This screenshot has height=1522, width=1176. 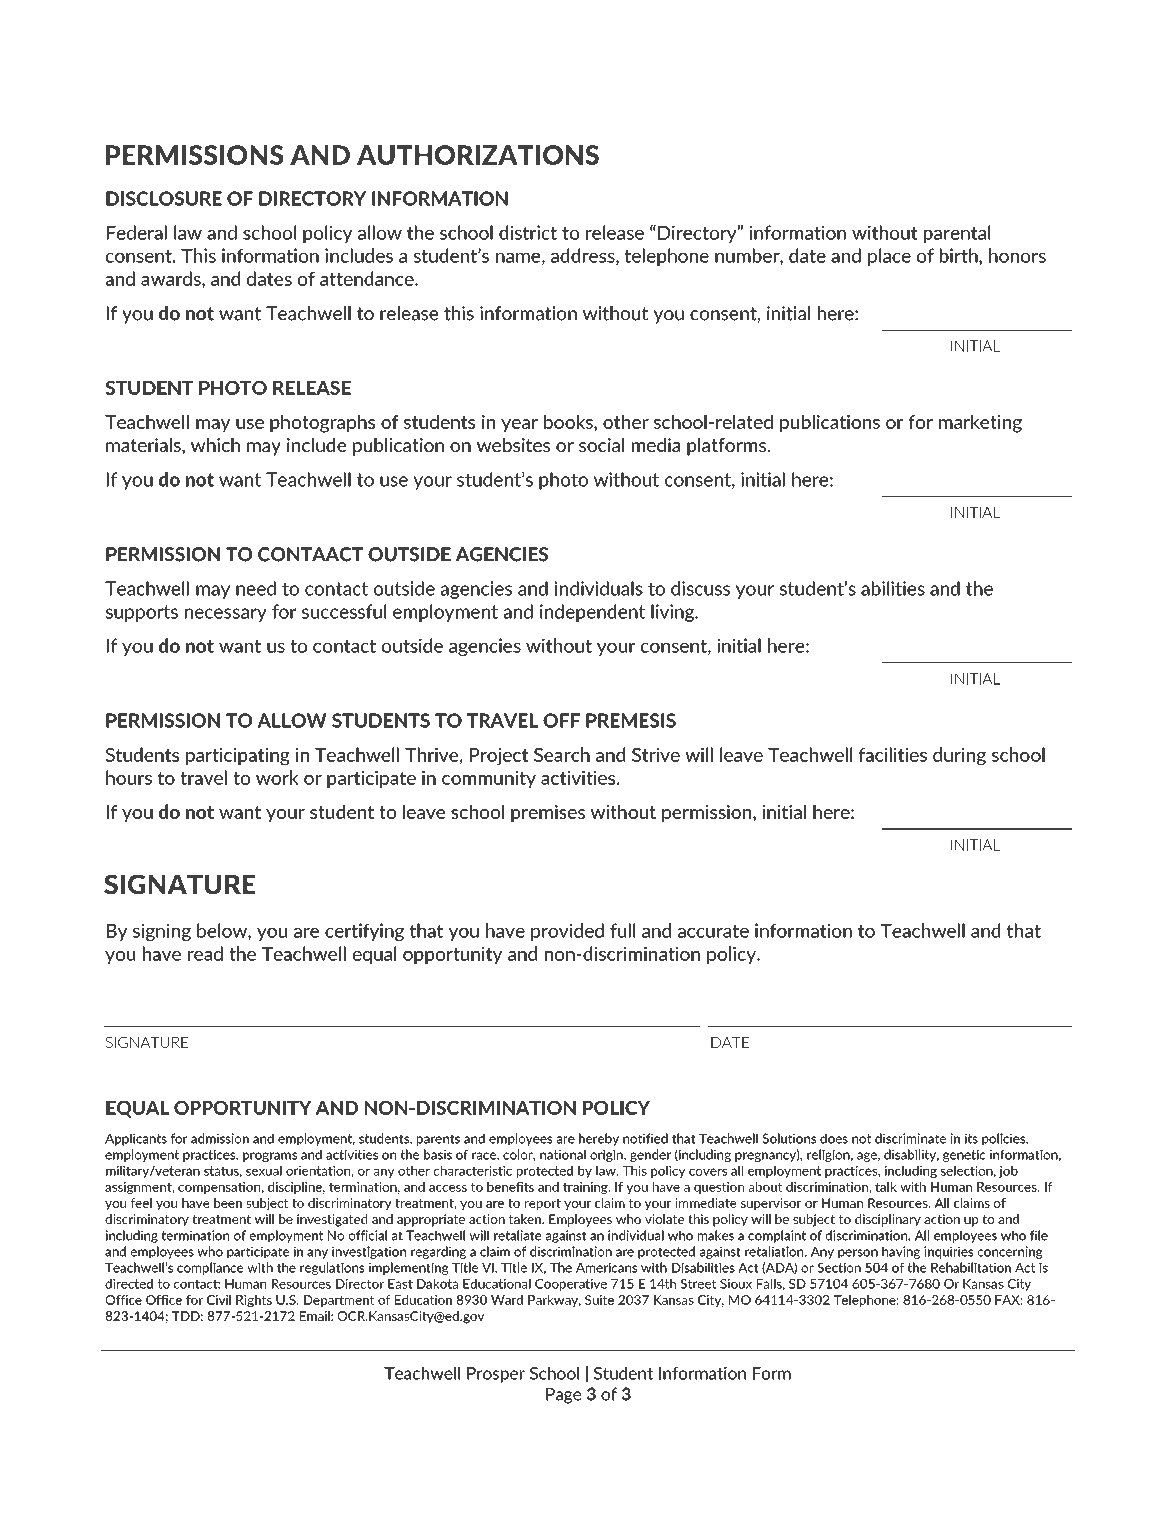 What do you see at coordinates (254, 1301) in the screenshot?
I see `Rights` at bounding box center [254, 1301].
